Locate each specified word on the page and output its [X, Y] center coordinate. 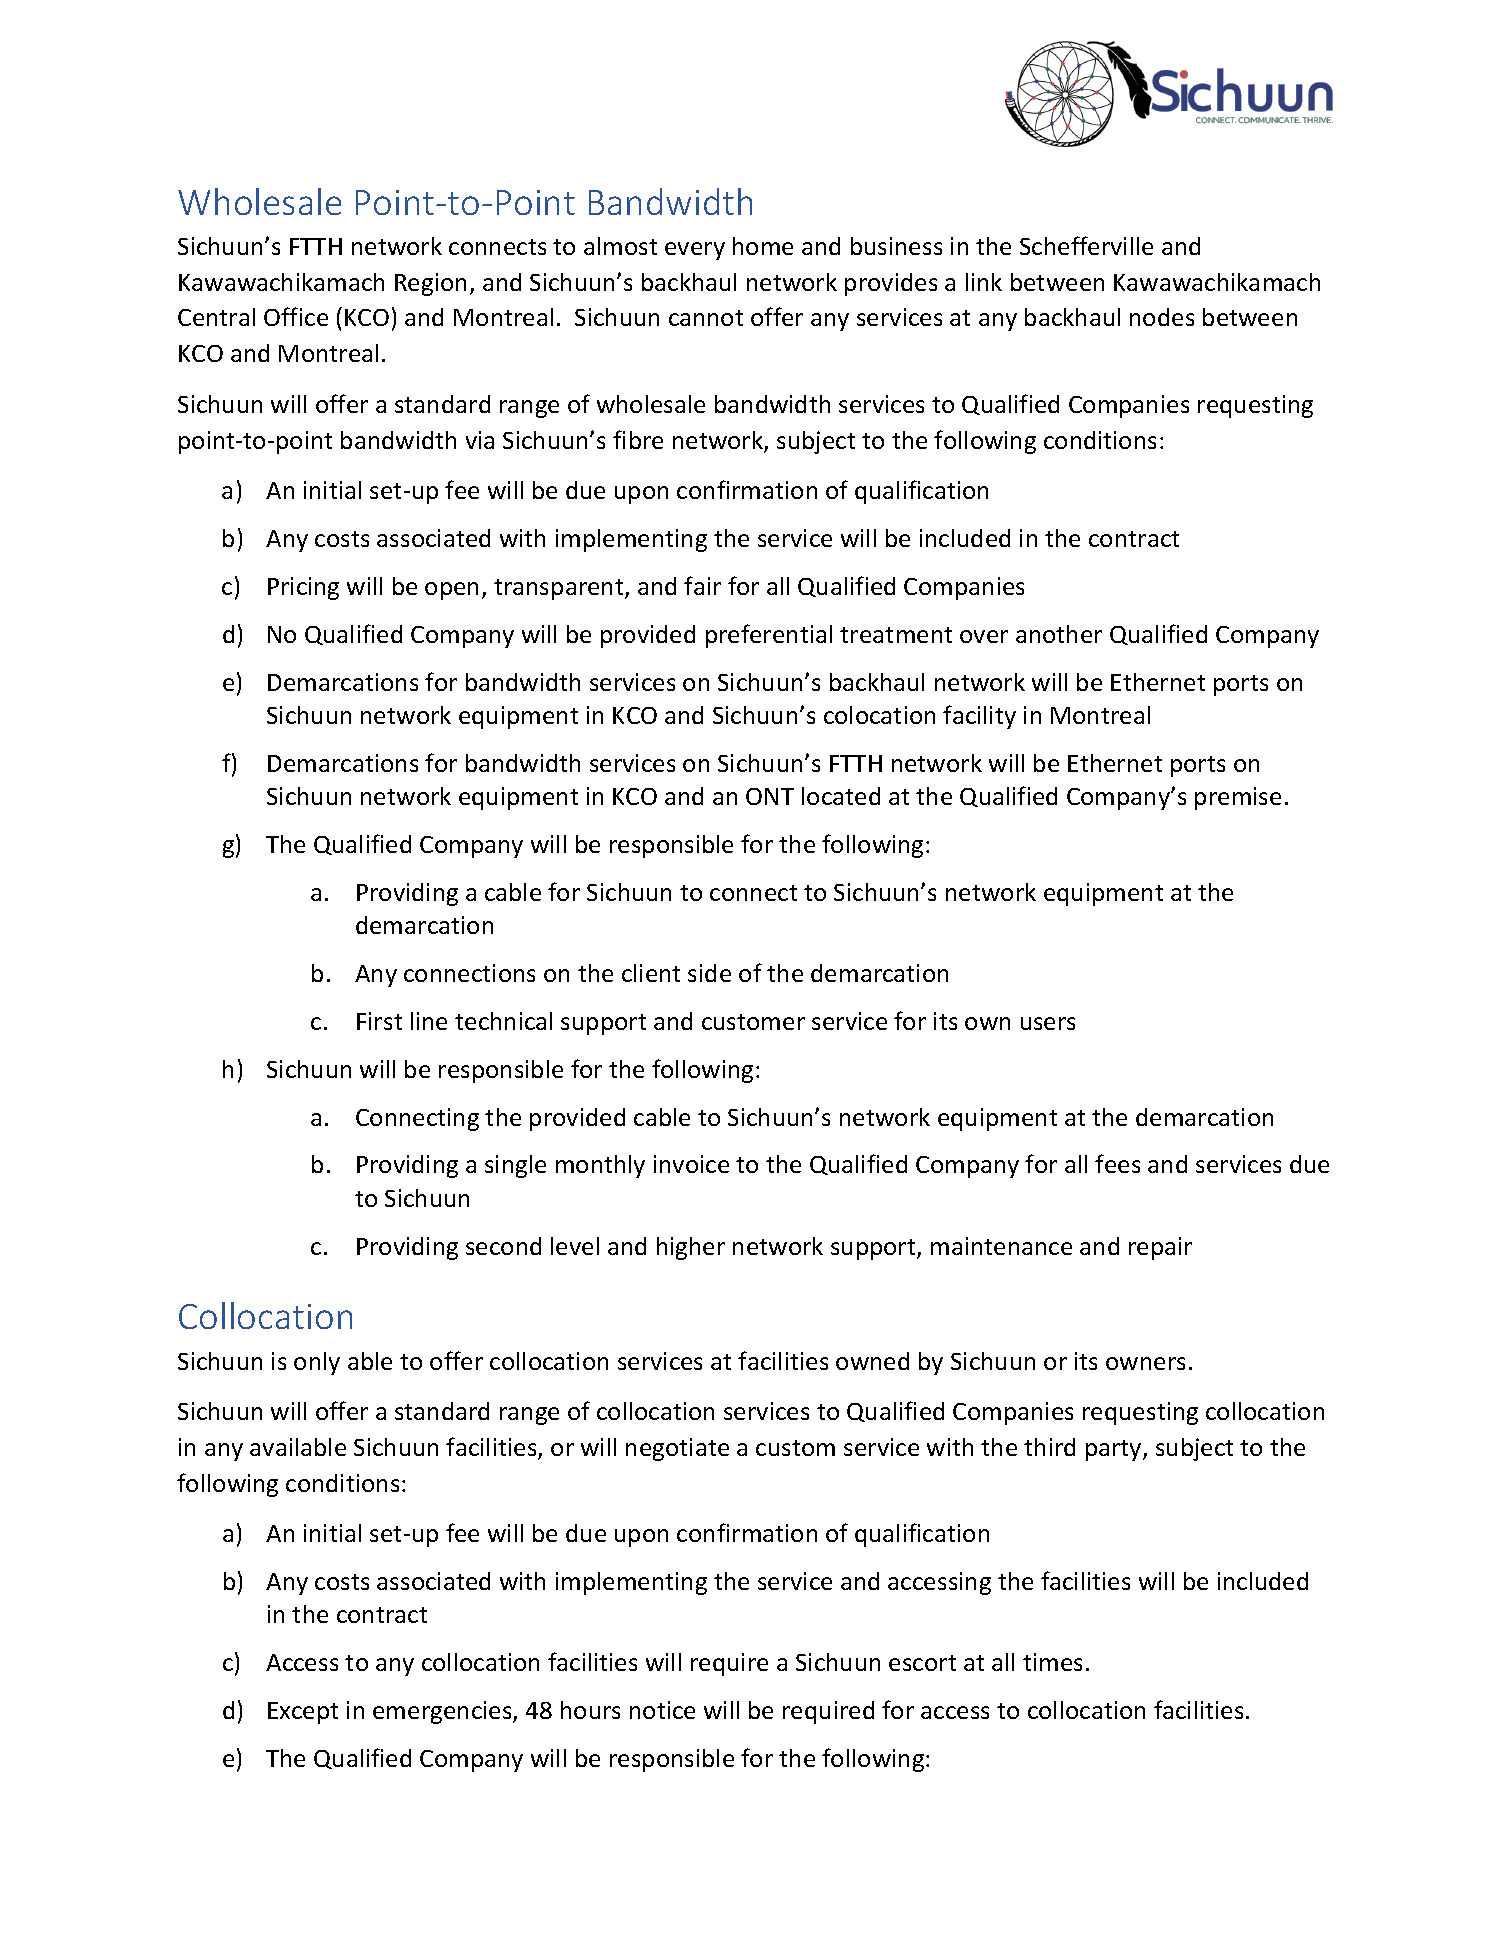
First [379, 1021]
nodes [1162, 317]
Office [296, 316]
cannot [706, 318]
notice [662, 1710]
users [1048, 1023]
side [709, 973]
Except [303, 1713]
